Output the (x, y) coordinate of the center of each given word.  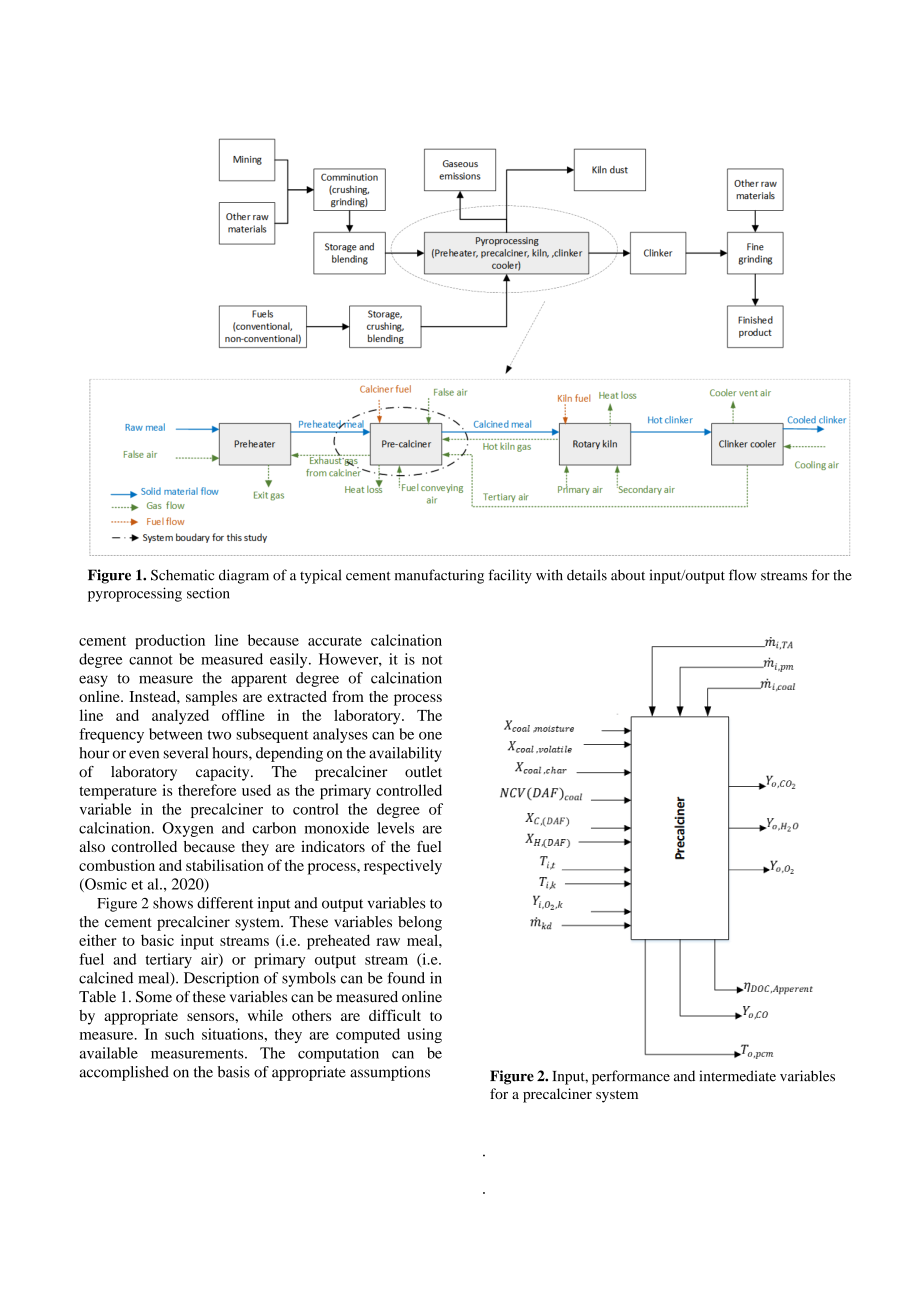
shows (173, 903)
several (186, 753)
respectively (403, 867)
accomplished (124, 1073)
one (430, 736)
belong (420, 923)
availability (405, 754)
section (208, 593)
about (628, 575)
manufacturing (439, 576)
